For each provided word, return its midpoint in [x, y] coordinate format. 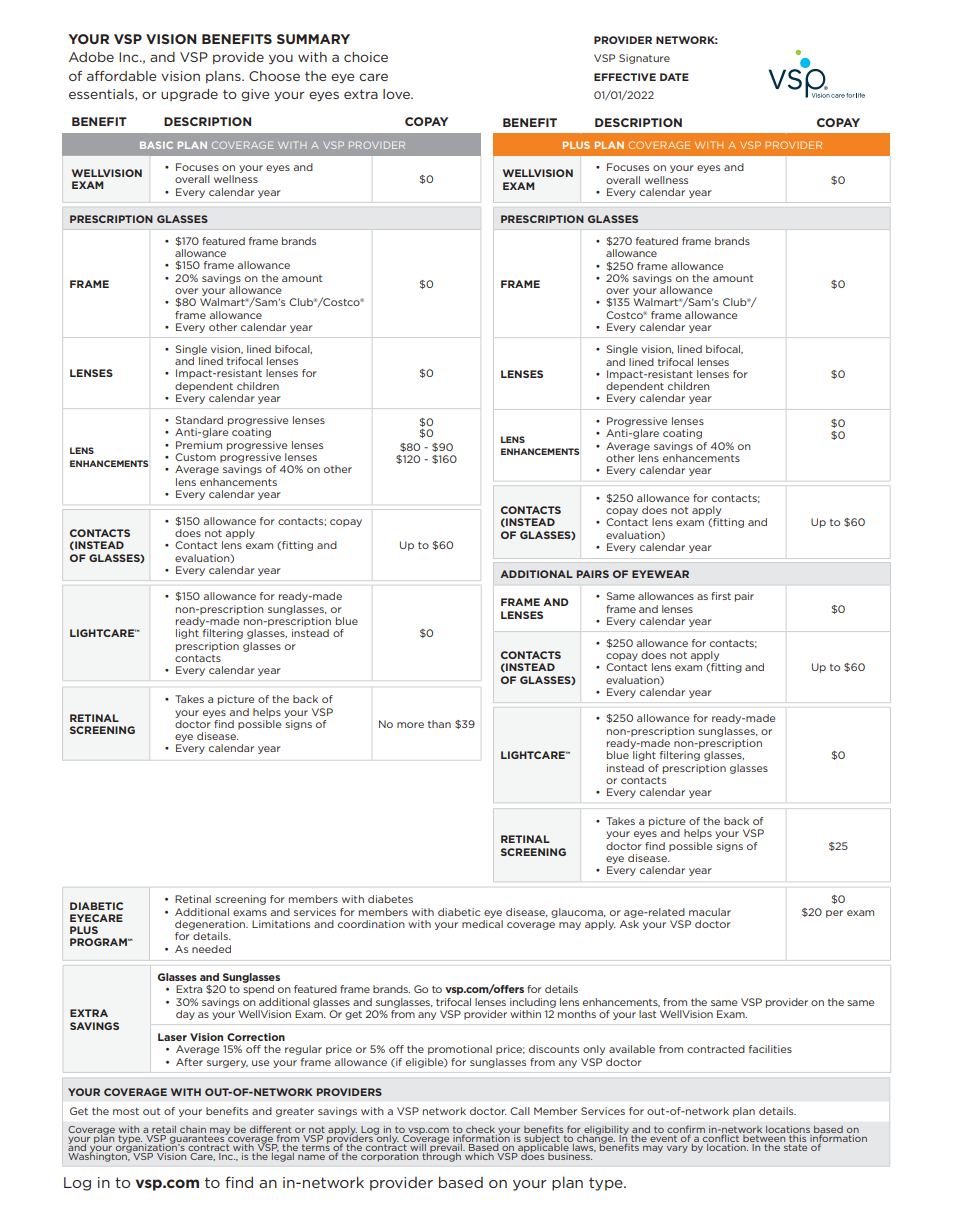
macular [710, 912]
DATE [674, 77]
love [397, 94]
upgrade [189, 95]
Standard [199, 420]
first [721, 596]
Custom [195, 457]
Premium [199, 445]
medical [482, 924]
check [479, 1130]
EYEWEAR [660, 574]
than [439, 724]
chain [193, 1129]
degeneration [211, 925]
